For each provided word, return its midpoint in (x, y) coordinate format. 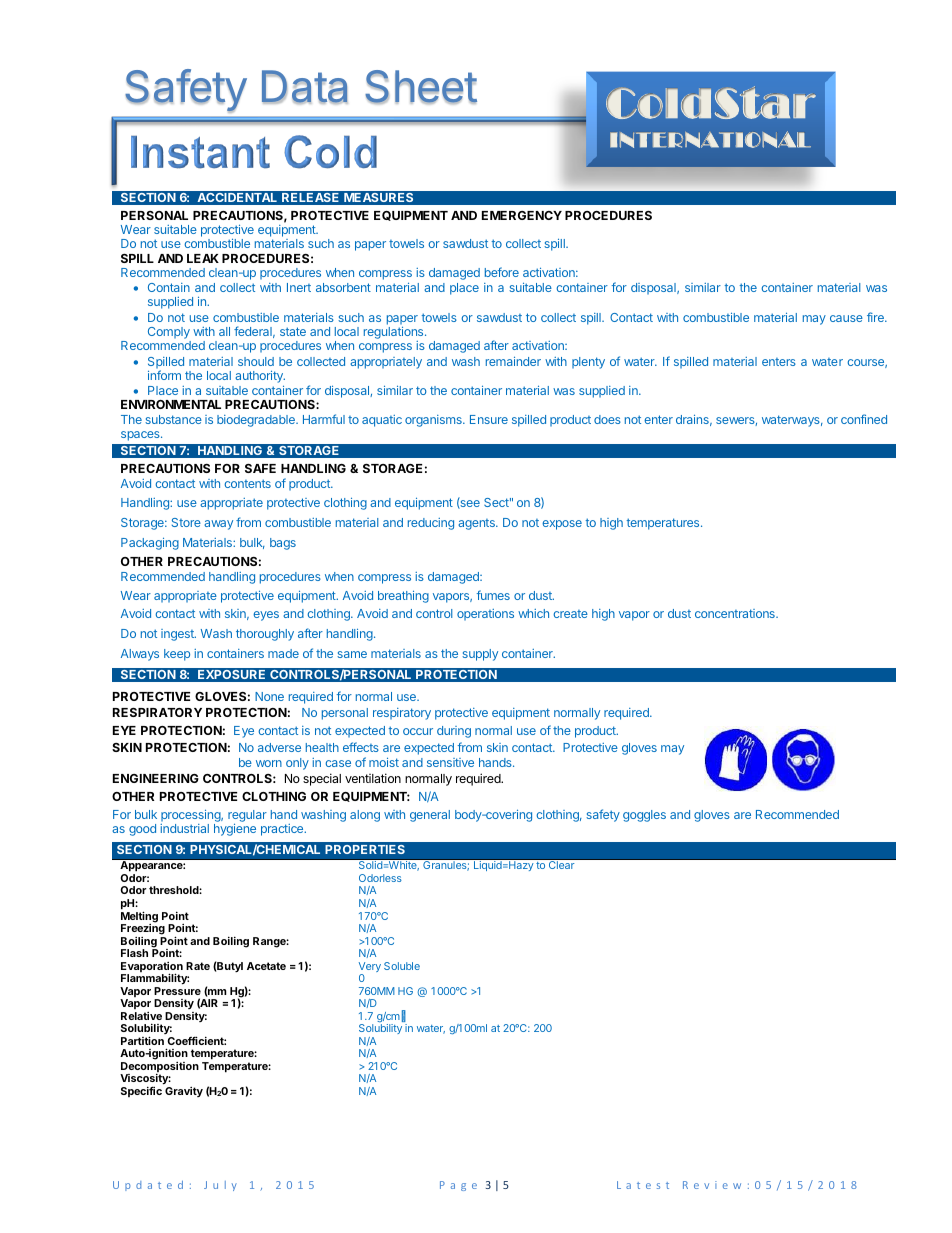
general (430, 816)
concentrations (736, 613)
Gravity (184, 1092)
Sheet (421, 87)
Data (305, 87)
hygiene (235, 830)
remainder (513, 361)
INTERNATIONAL (710, 139)
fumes (493, 595)
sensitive (450, 762)
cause (846, 318)
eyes (266, 616)
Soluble (402, 966)
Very (370, 968)
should (256, 361)
